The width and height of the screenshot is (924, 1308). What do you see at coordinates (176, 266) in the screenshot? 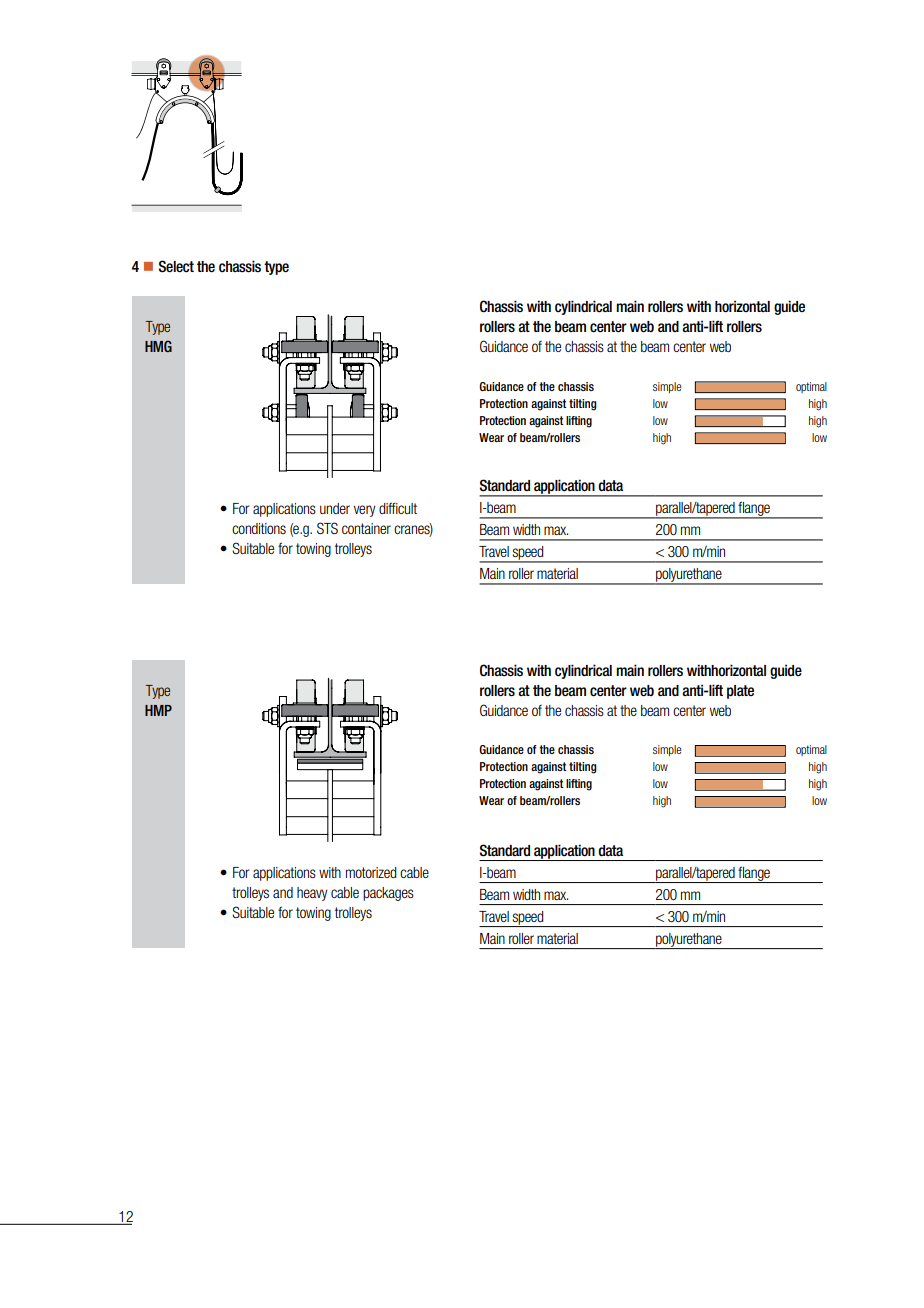
I see `Select` at bounding box center [176, 266].
